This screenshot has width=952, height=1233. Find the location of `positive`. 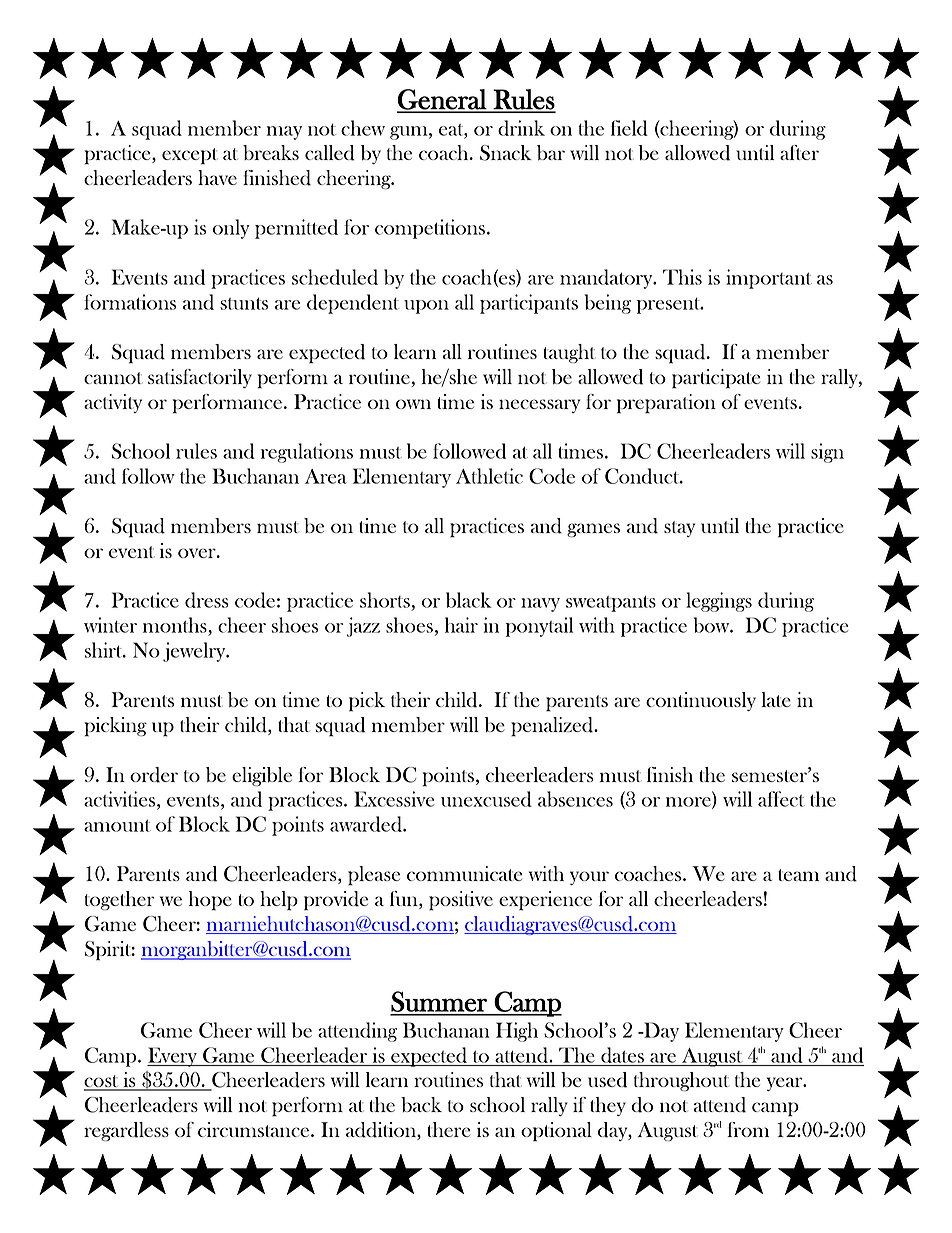

positive is located at coordinates (461, 901).
